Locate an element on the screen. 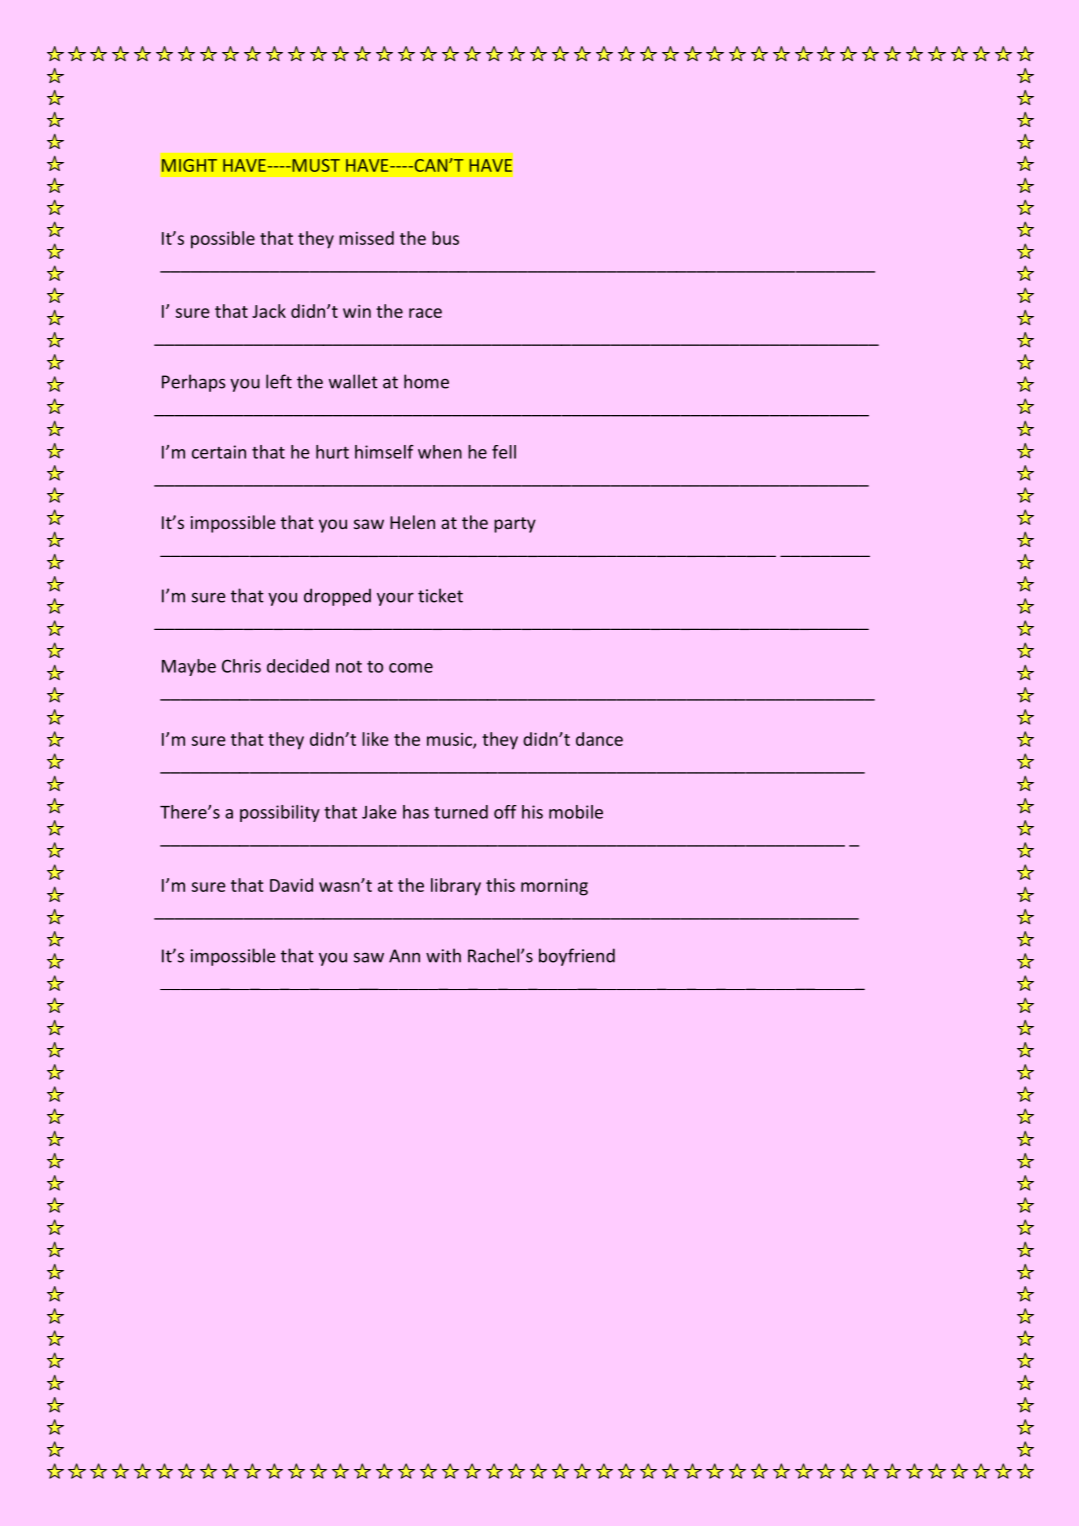  David is located at coordinates (291, 885).
